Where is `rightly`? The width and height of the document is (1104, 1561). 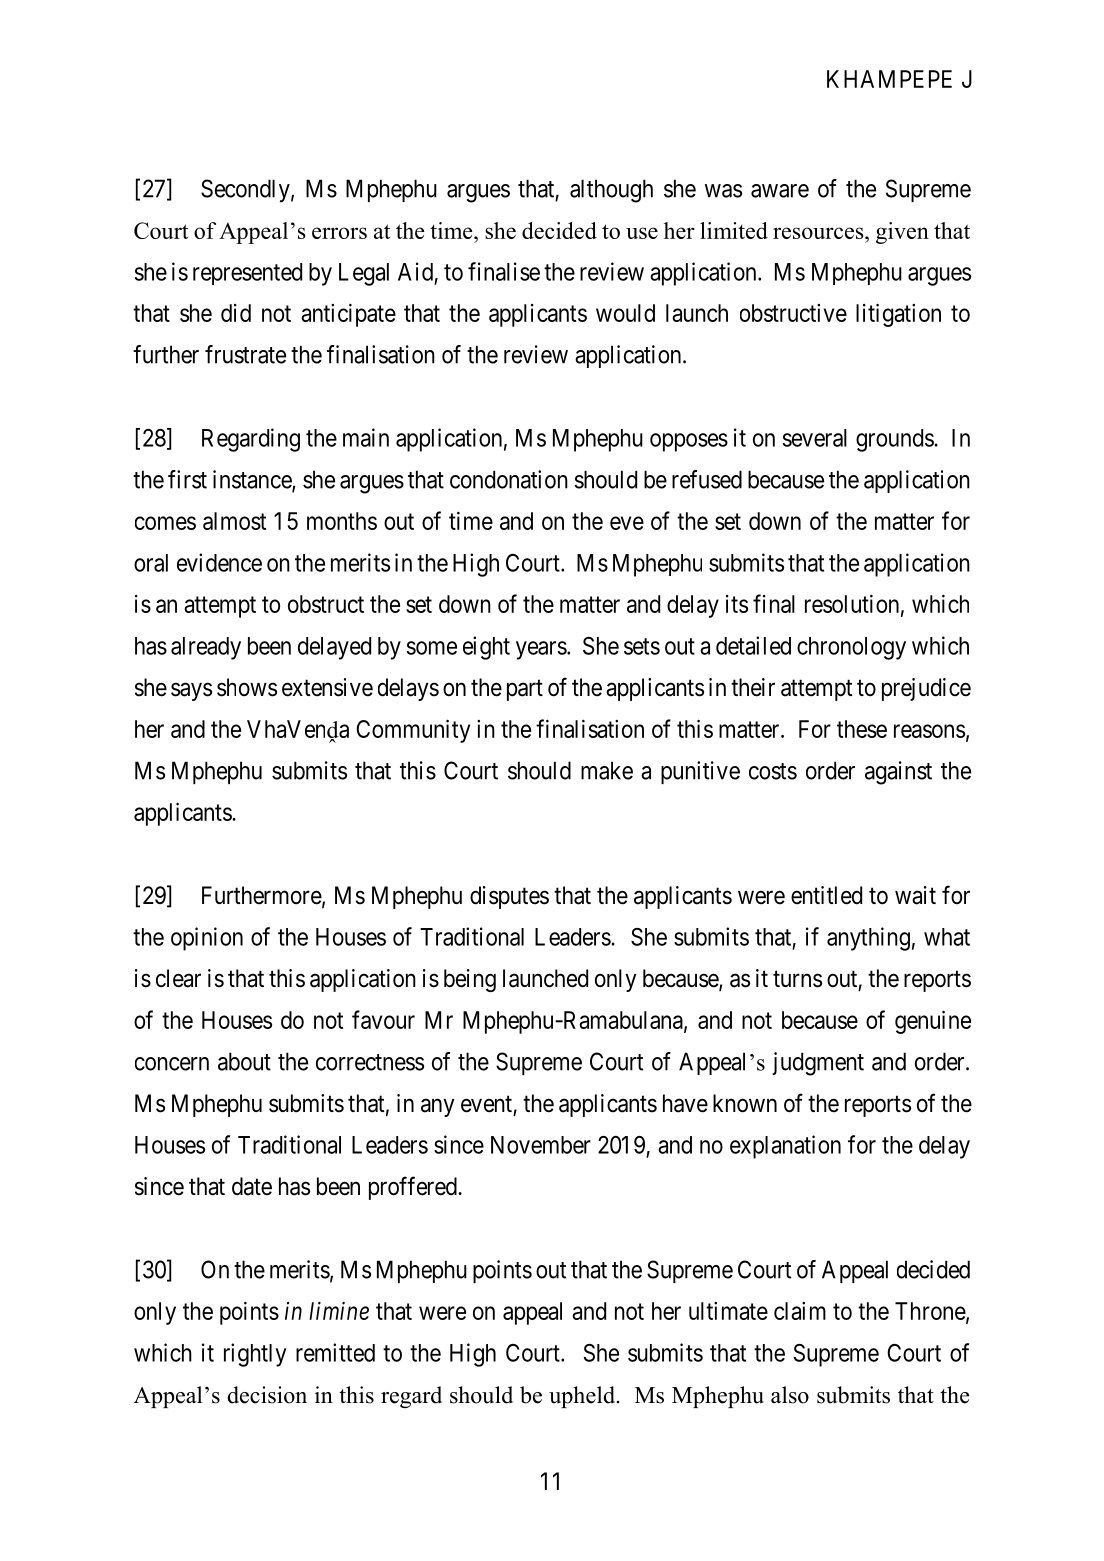
rightly is located at coordinates (255, 1355).
